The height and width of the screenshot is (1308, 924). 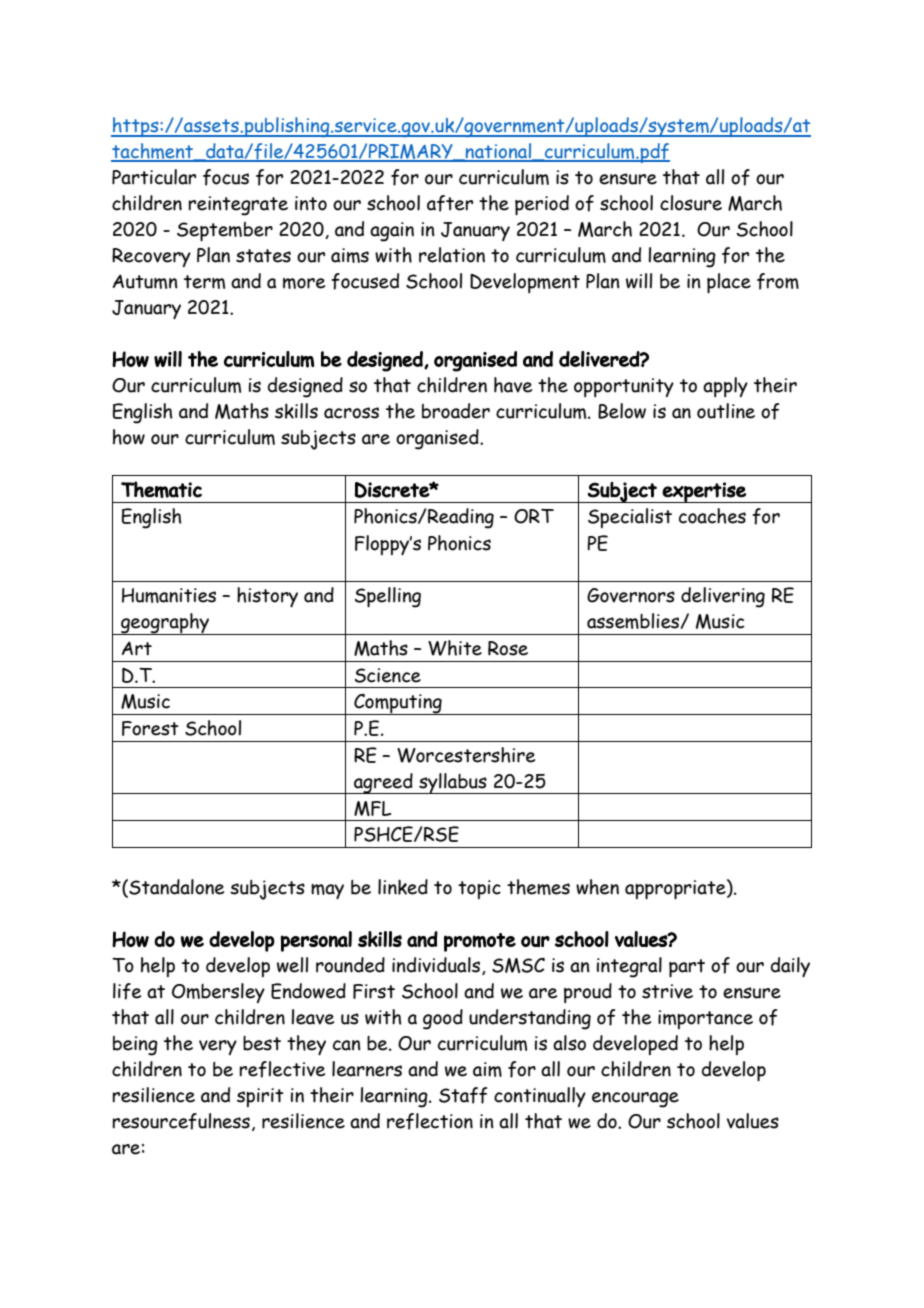 What do you see at coordinates (463, 1095) in the screenshot?
I see `Staff` at bounding box center [463, 1095].
